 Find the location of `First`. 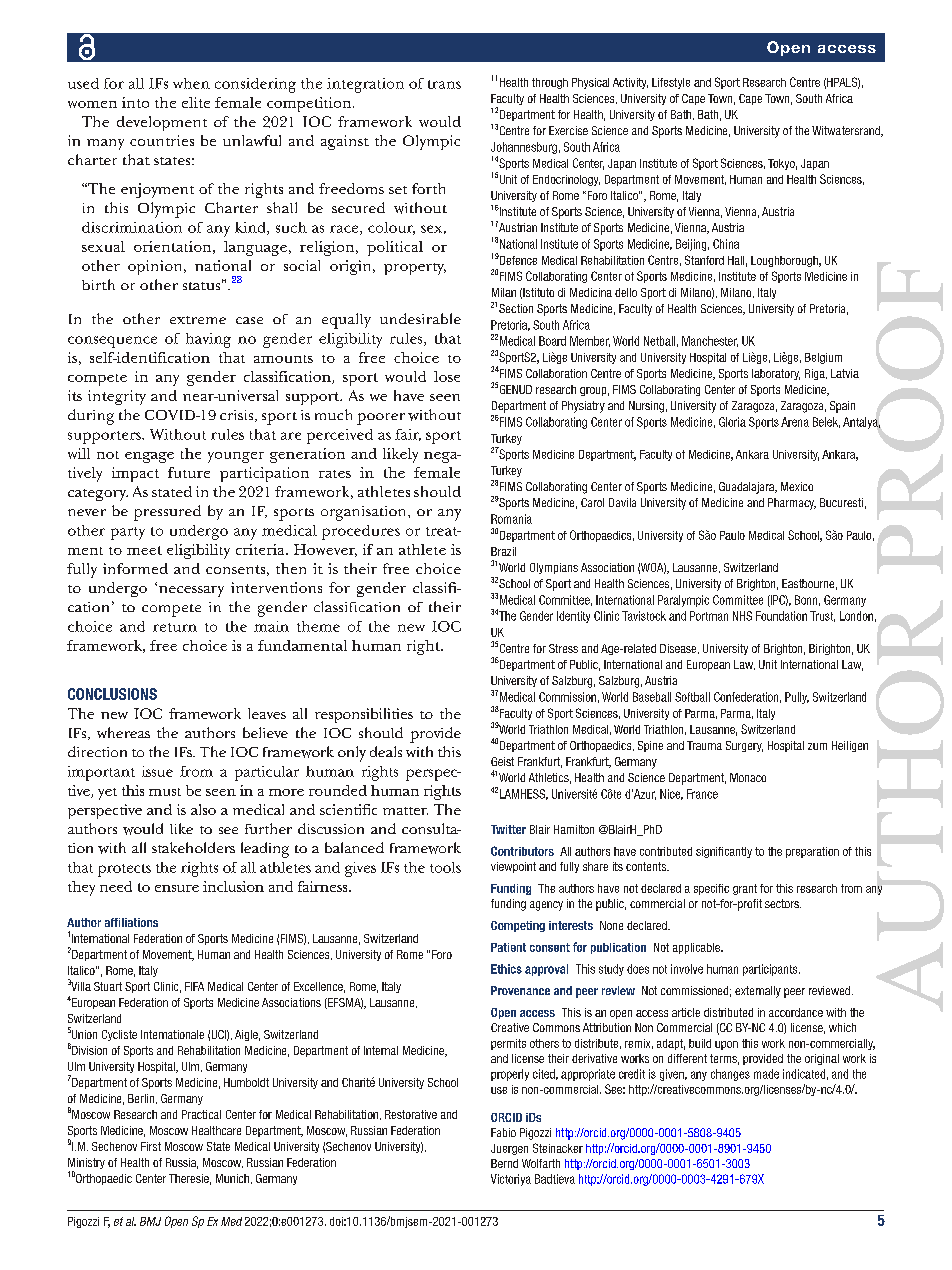

First is located at coordinates (151, 1146).
